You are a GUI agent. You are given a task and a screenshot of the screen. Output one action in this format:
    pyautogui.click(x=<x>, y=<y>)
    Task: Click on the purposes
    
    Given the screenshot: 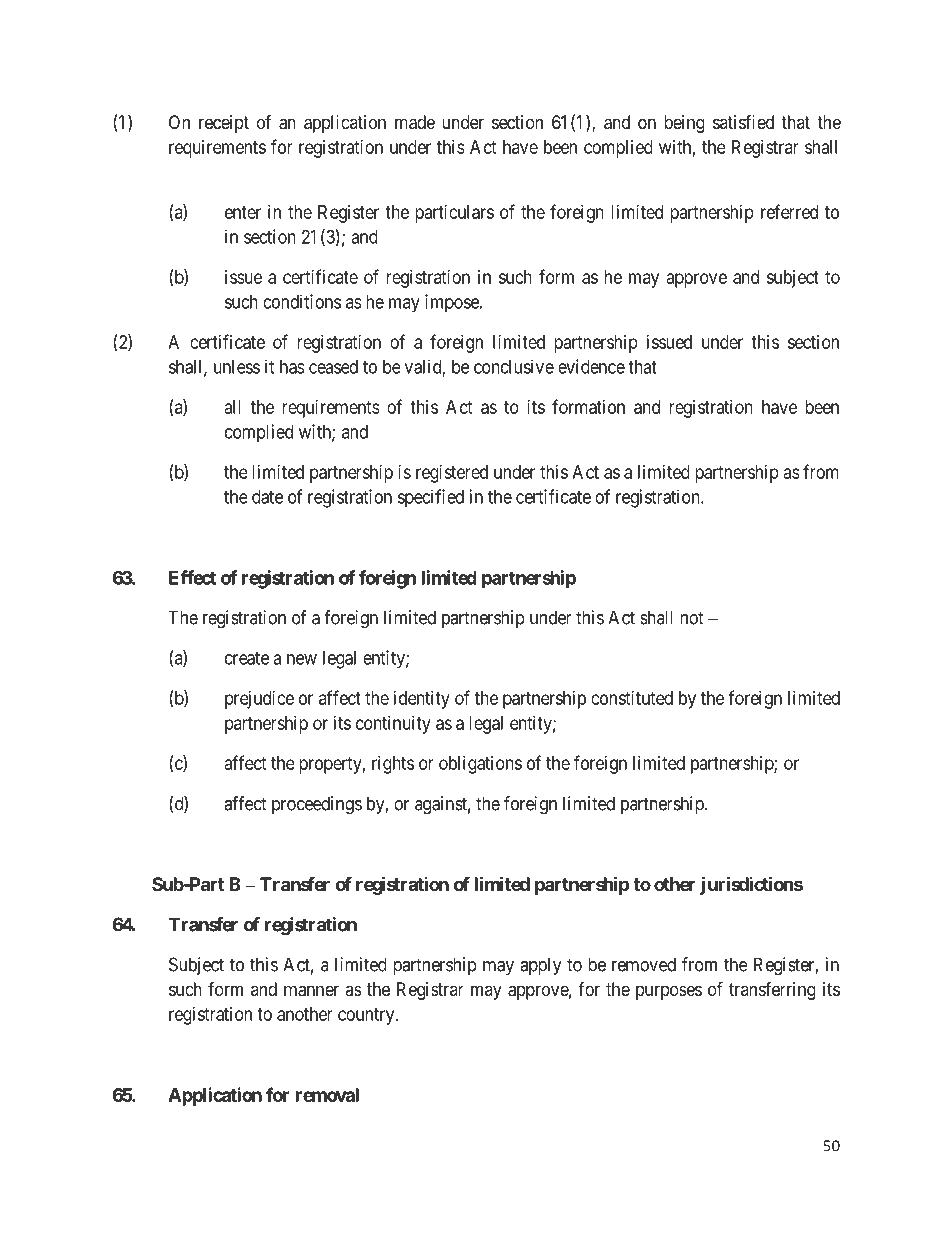 What is the action you would take?
    pyautogui.click(x=669, y=992)
